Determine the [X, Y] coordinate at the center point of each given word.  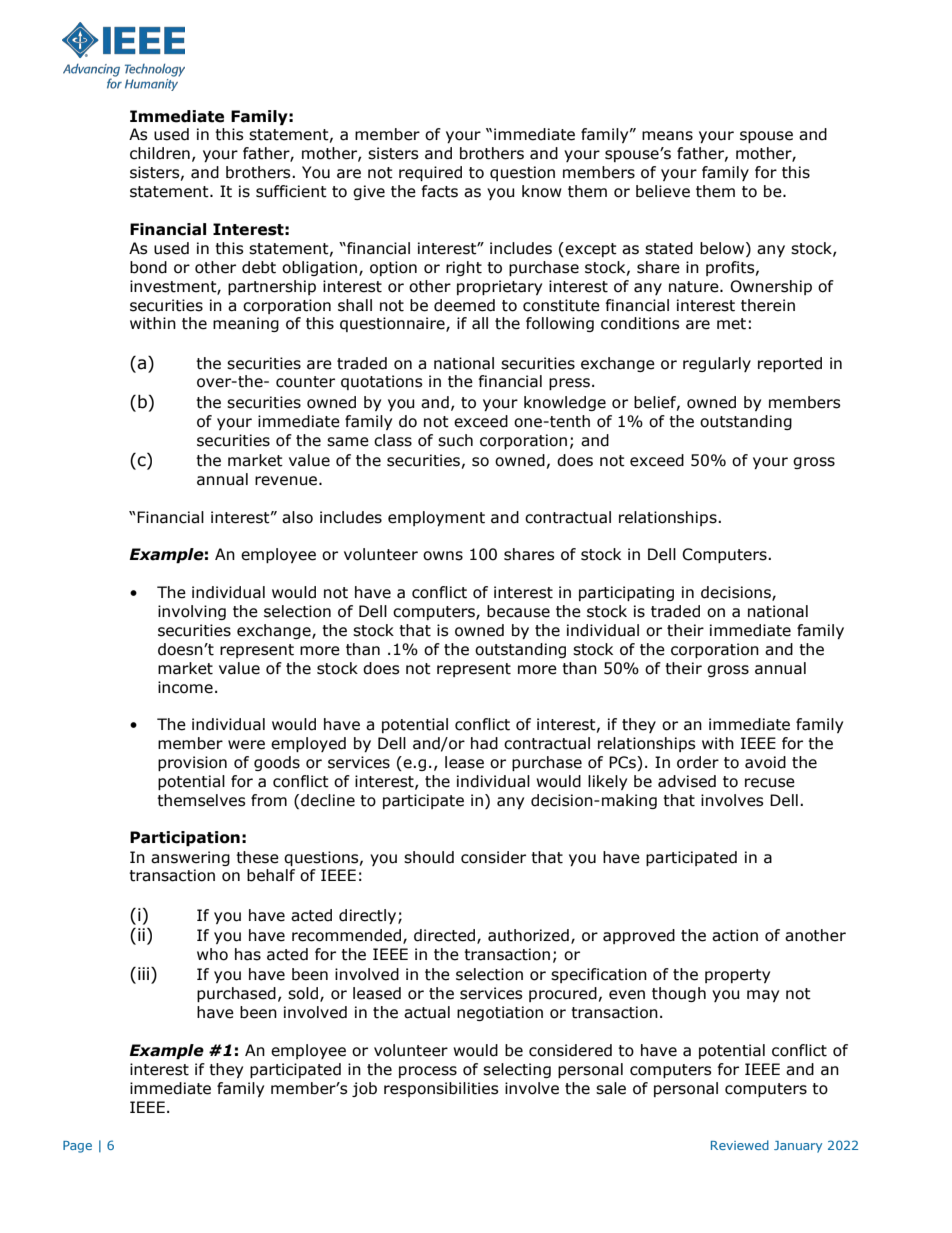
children [160, 153]
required [430, 173]
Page [77, 1147]
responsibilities [441, 1089]
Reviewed [740, 1145]
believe [663, 191]
